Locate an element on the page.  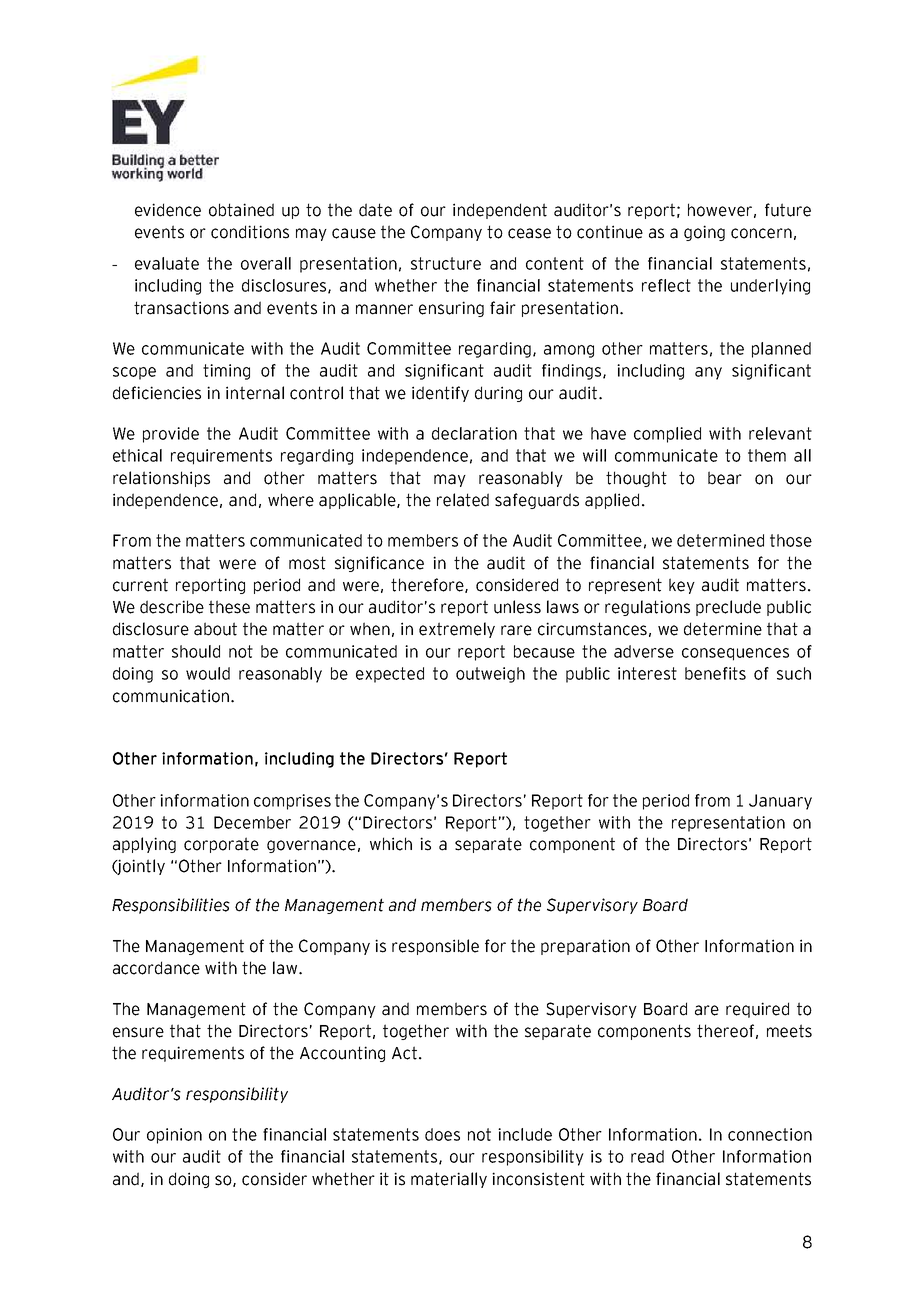
December is located at coordinates (252, 822).
